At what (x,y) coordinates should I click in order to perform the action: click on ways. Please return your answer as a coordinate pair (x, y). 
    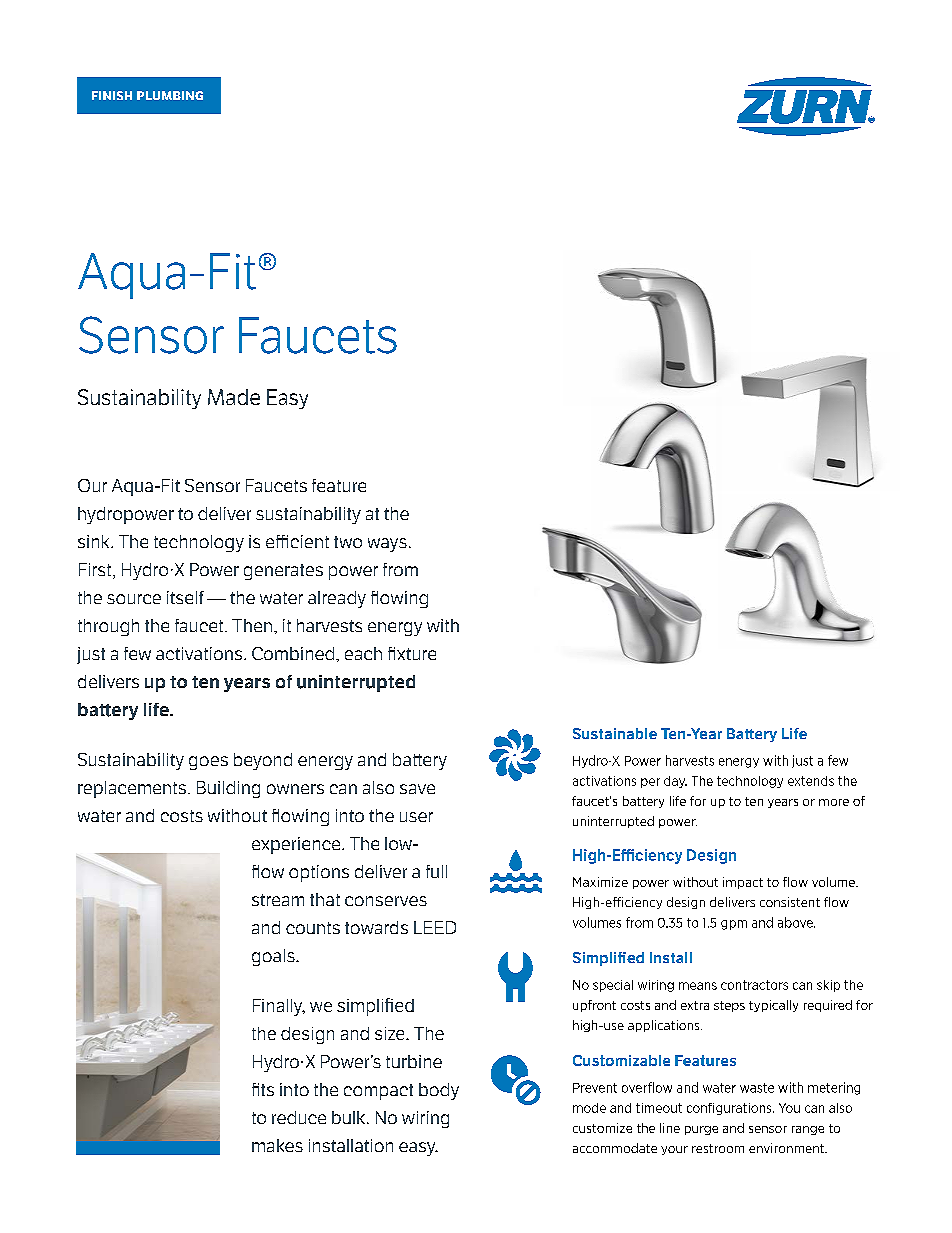
    Looking at the image, I should click on (387, 545).
